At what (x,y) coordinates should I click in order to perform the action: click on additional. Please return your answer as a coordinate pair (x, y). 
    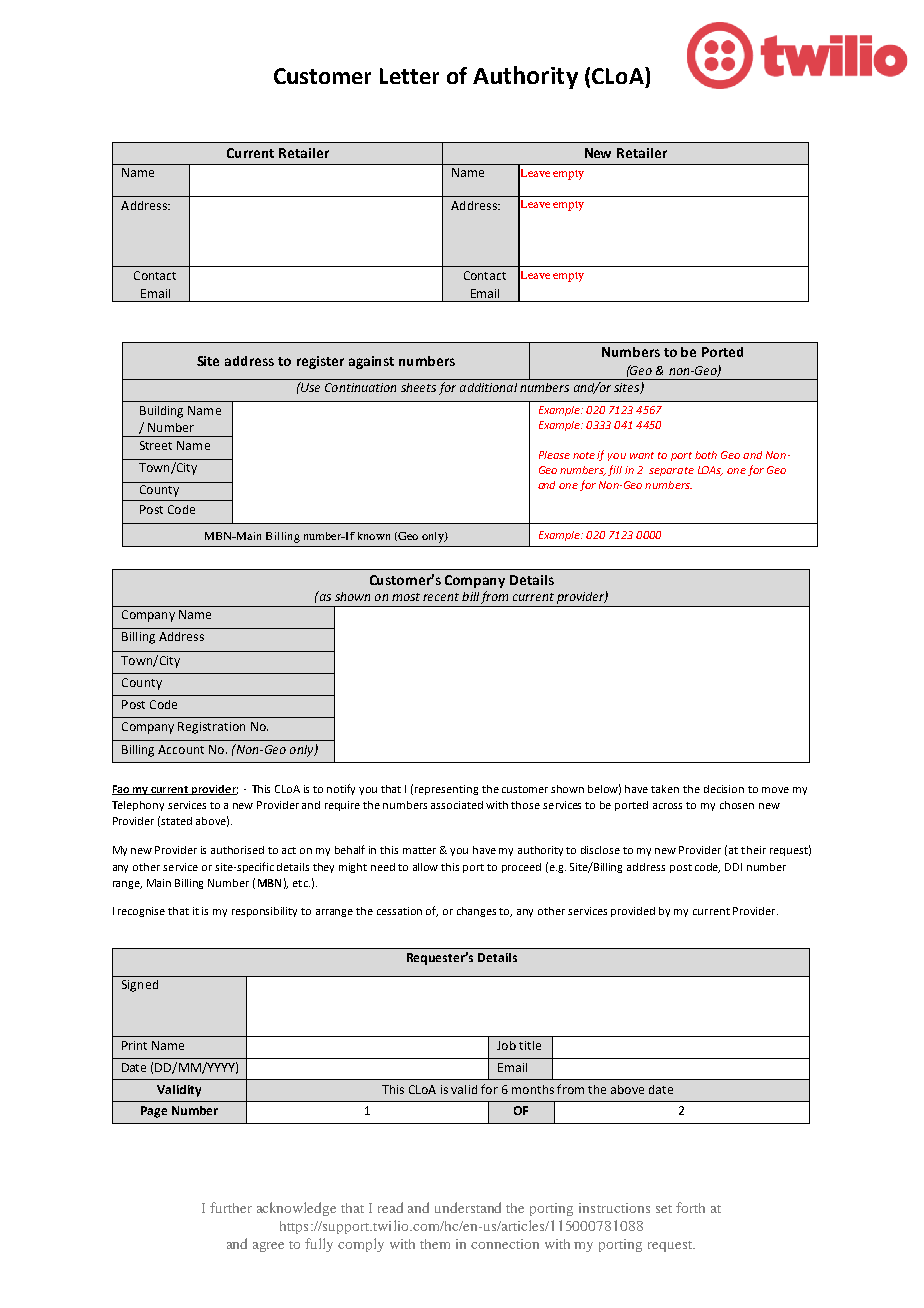
    Looking at the image, I should click on (488, 387).
